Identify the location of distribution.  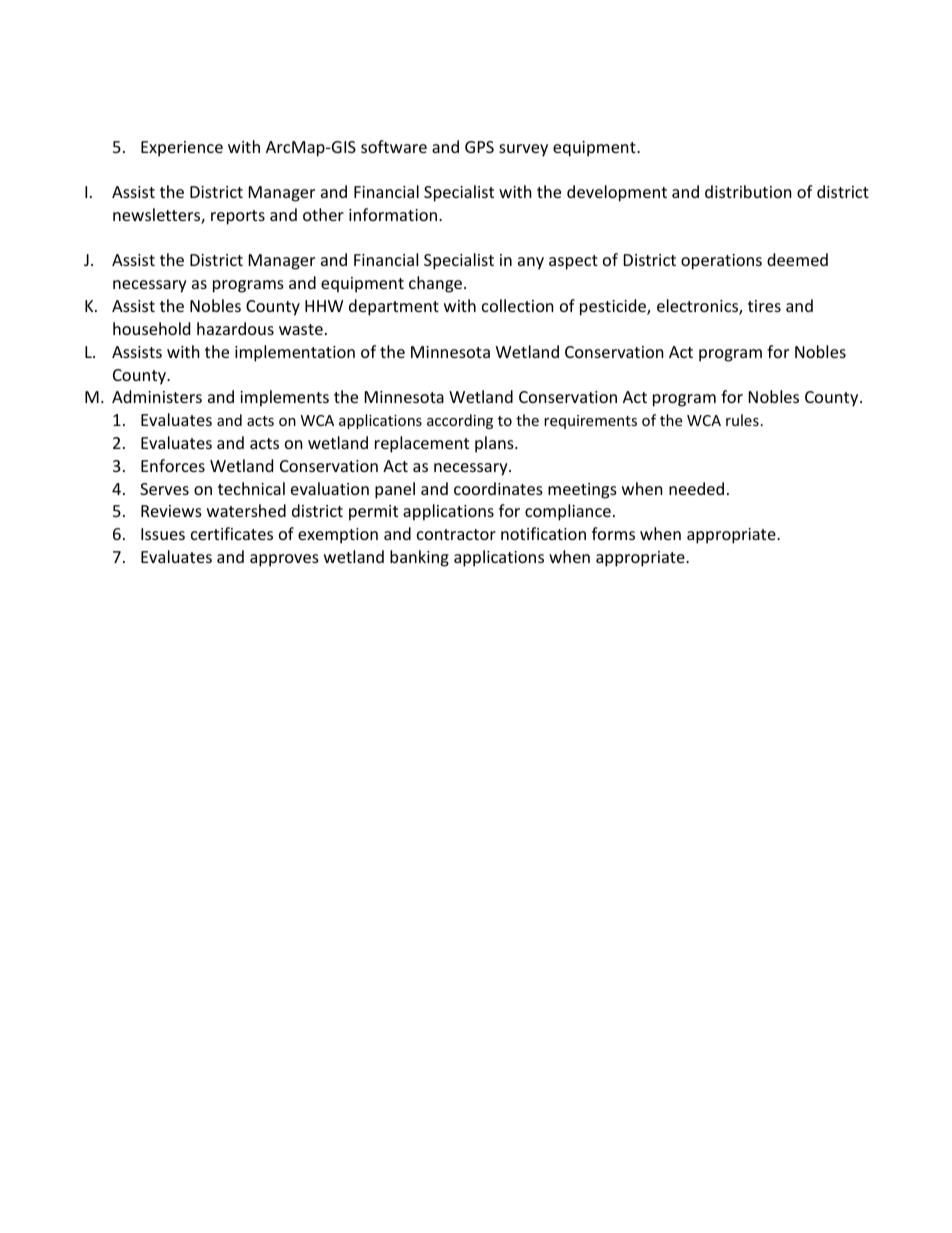
(748, 191).
